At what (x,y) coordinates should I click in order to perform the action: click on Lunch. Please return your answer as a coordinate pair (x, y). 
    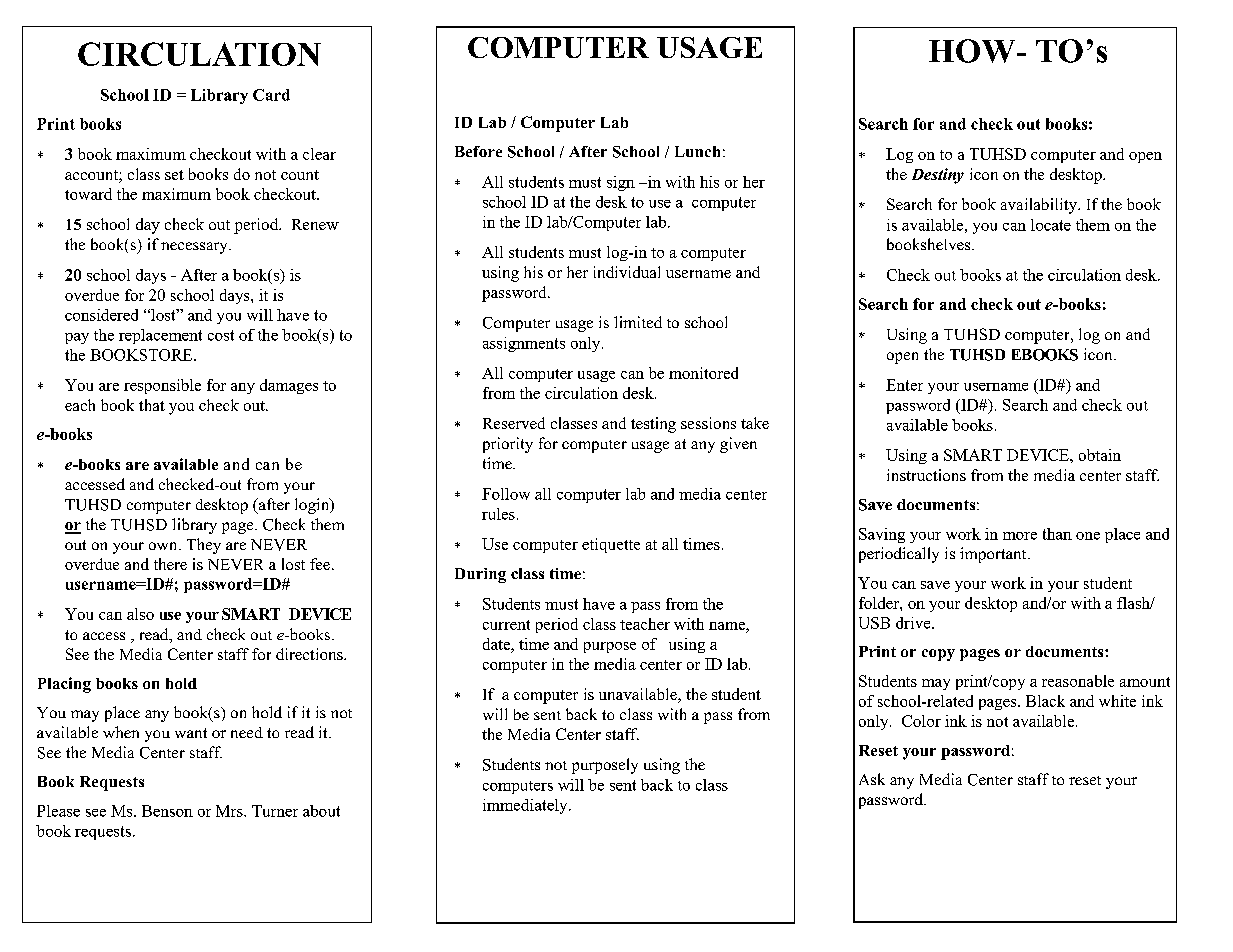
    Looking at the image, I should click on (697, 151).
